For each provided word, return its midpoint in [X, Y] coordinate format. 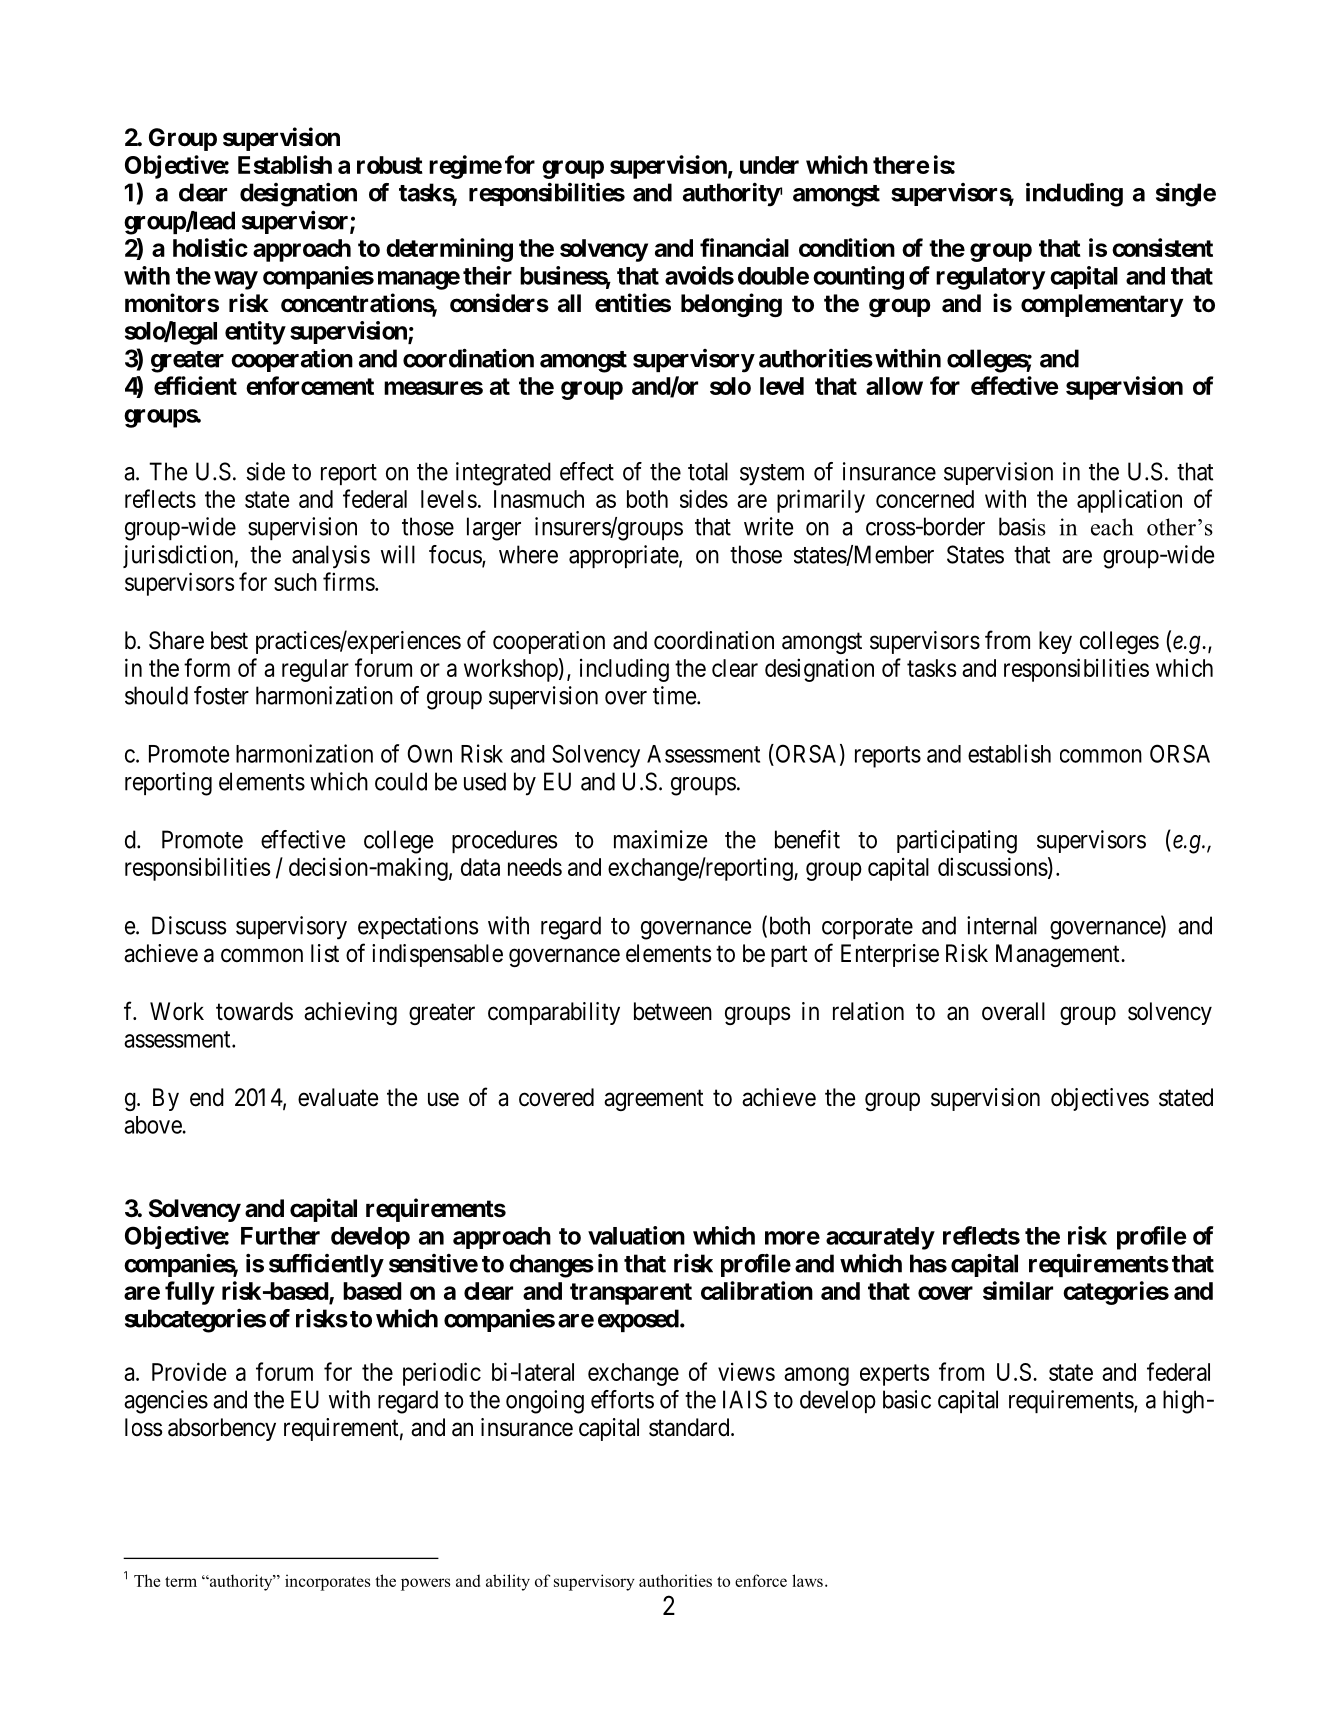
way [236, 280]
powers [425, 1584]
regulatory [990, 278]
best [229, 640]
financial [744, 247]
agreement [654, 1100]
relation [868, 1011]
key [1055, 642]
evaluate [338, 1097]
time [674, 695]
